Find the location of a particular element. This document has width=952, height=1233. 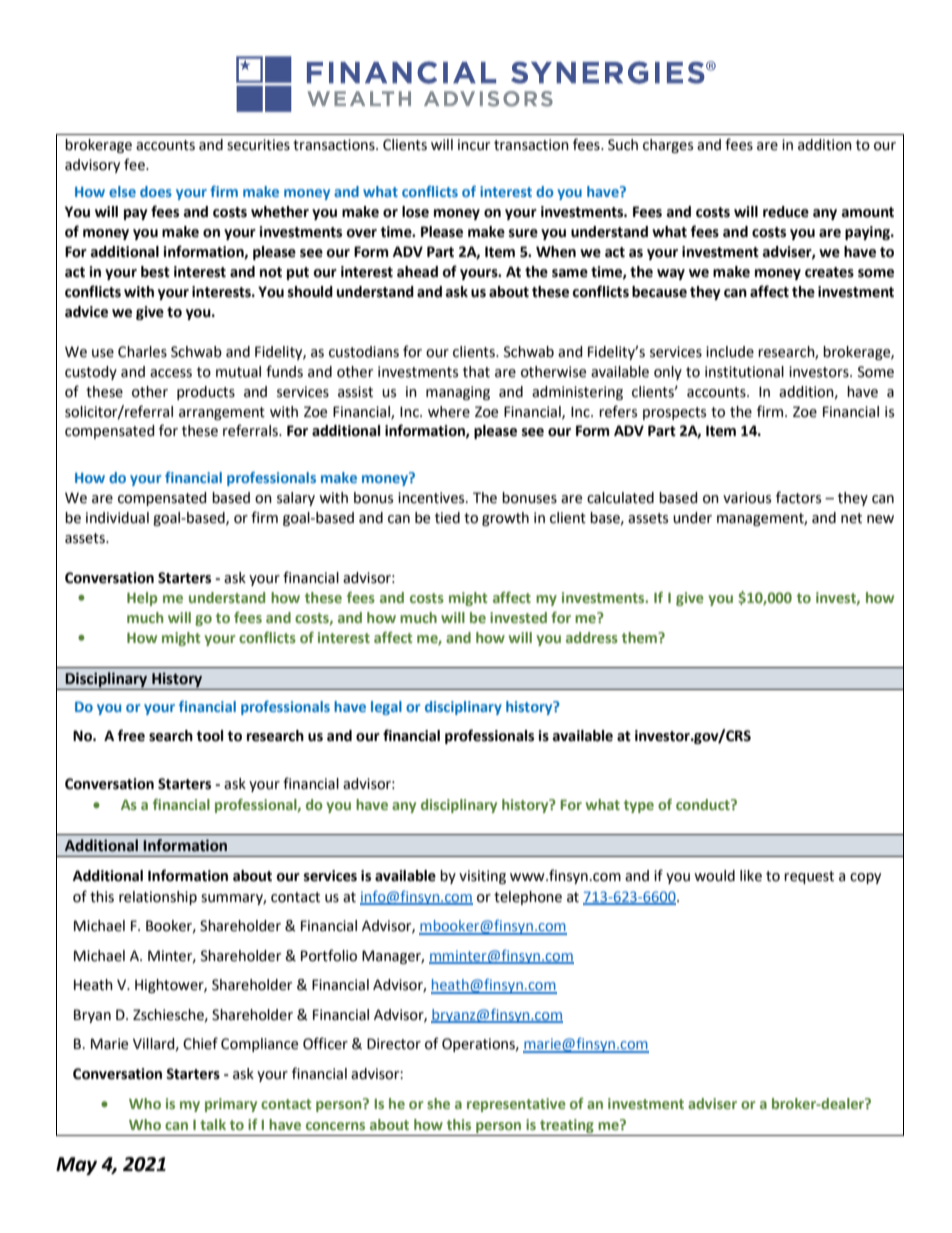

reduce is located at coordinates (786, 212).
